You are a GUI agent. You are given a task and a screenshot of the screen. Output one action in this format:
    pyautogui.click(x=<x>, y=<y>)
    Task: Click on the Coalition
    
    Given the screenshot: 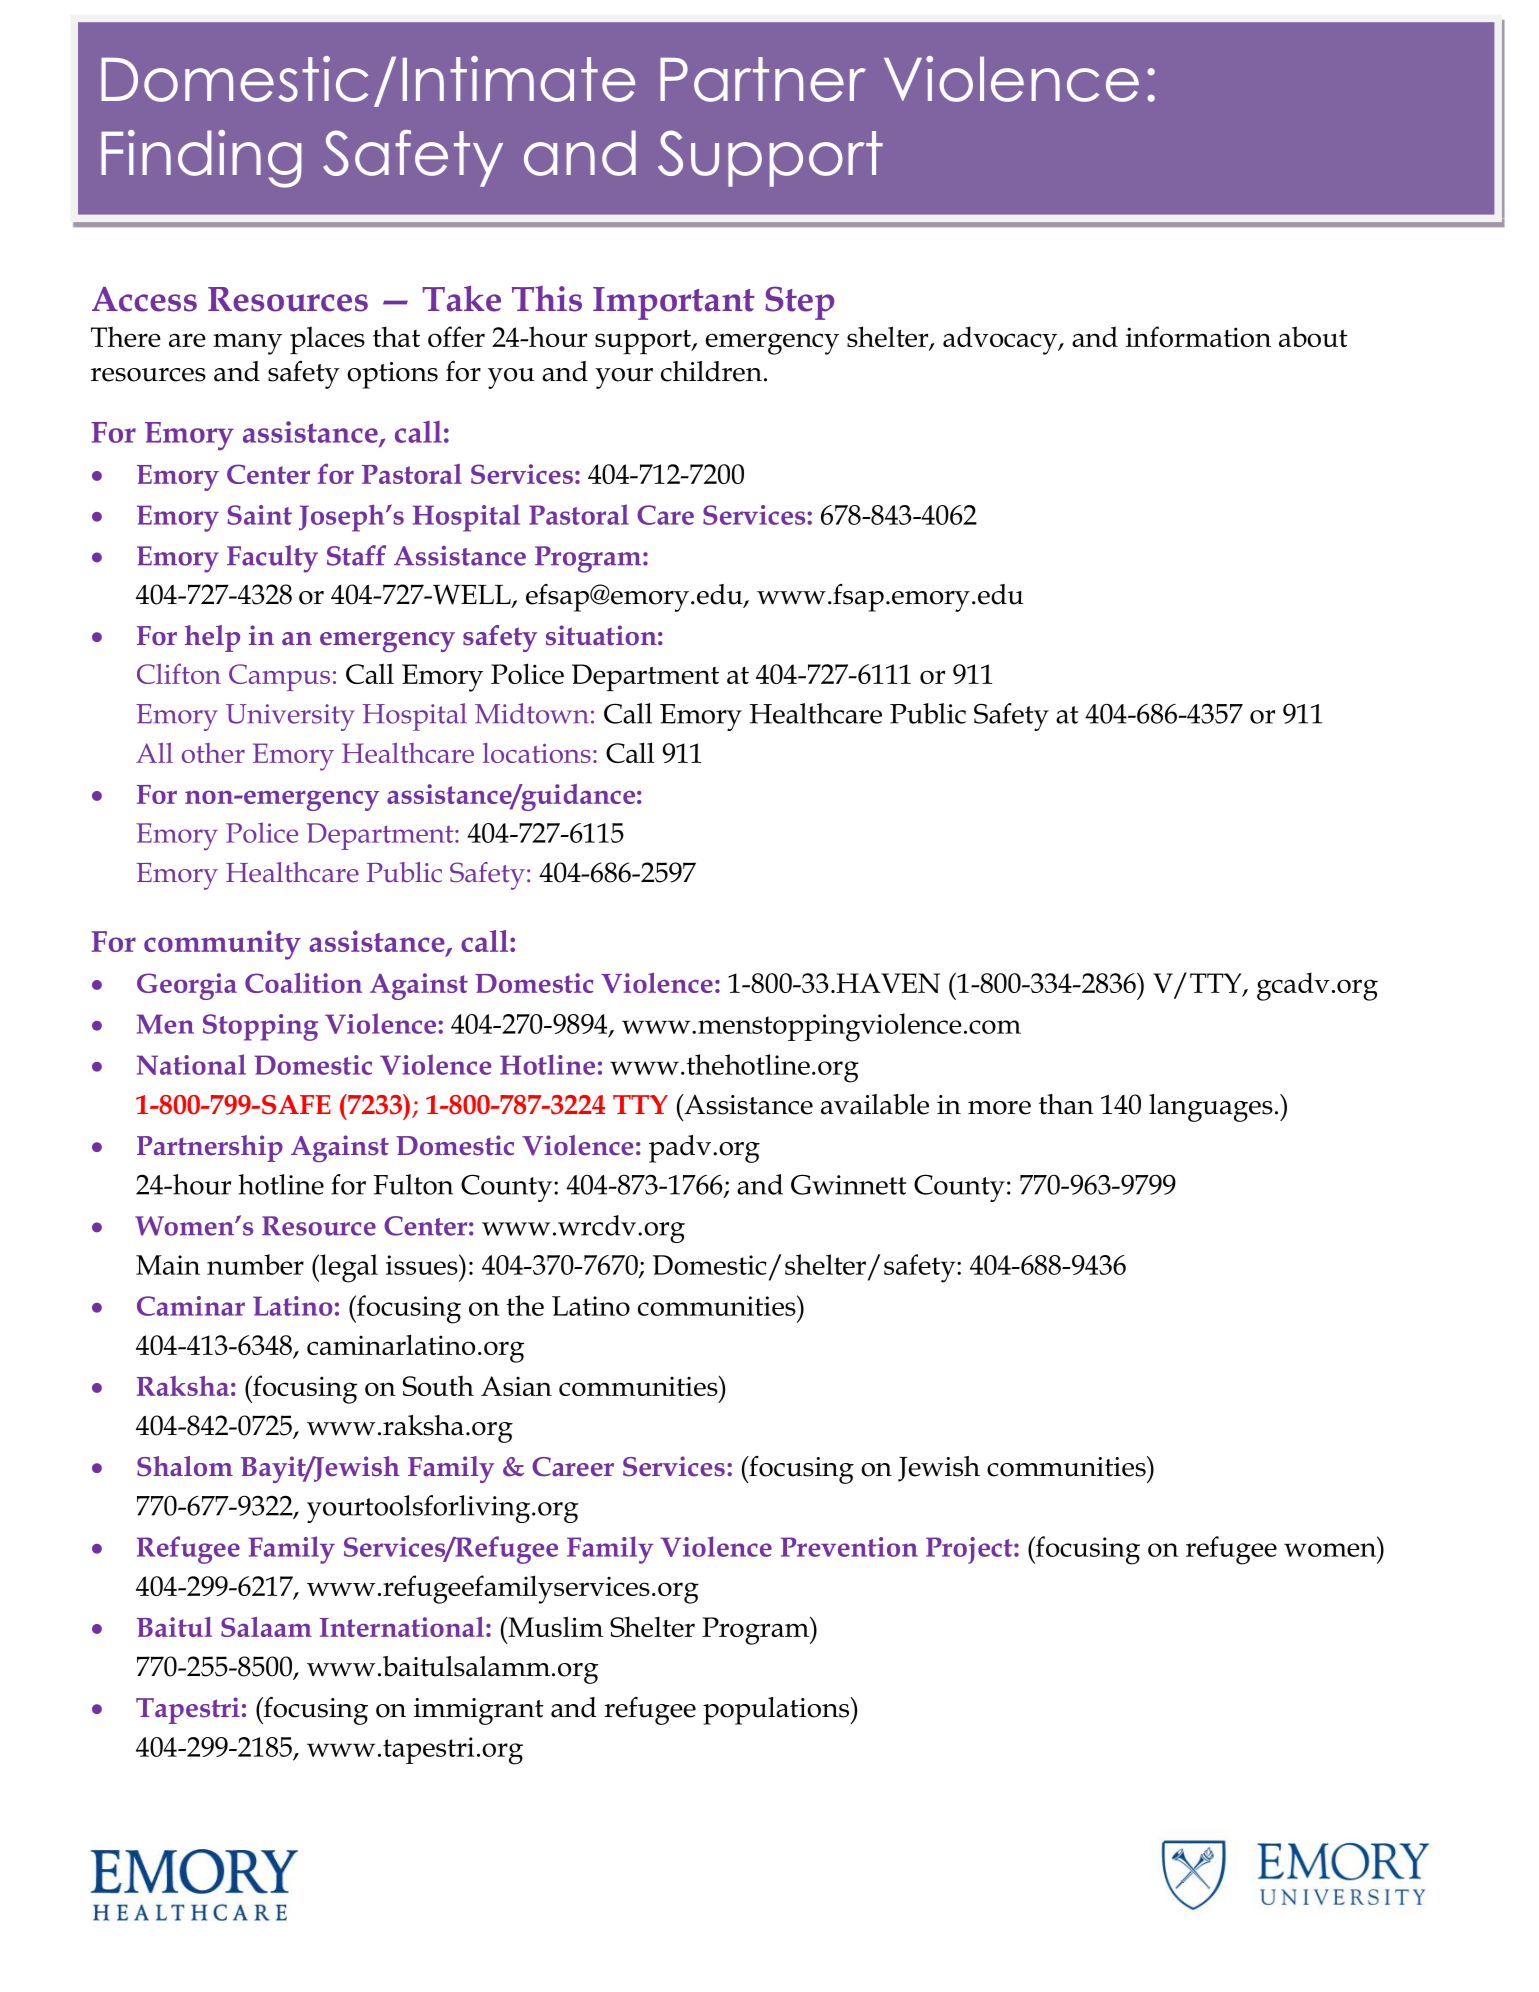 What is the action you would take?
    pyautogui.click(x=303, y=983)
